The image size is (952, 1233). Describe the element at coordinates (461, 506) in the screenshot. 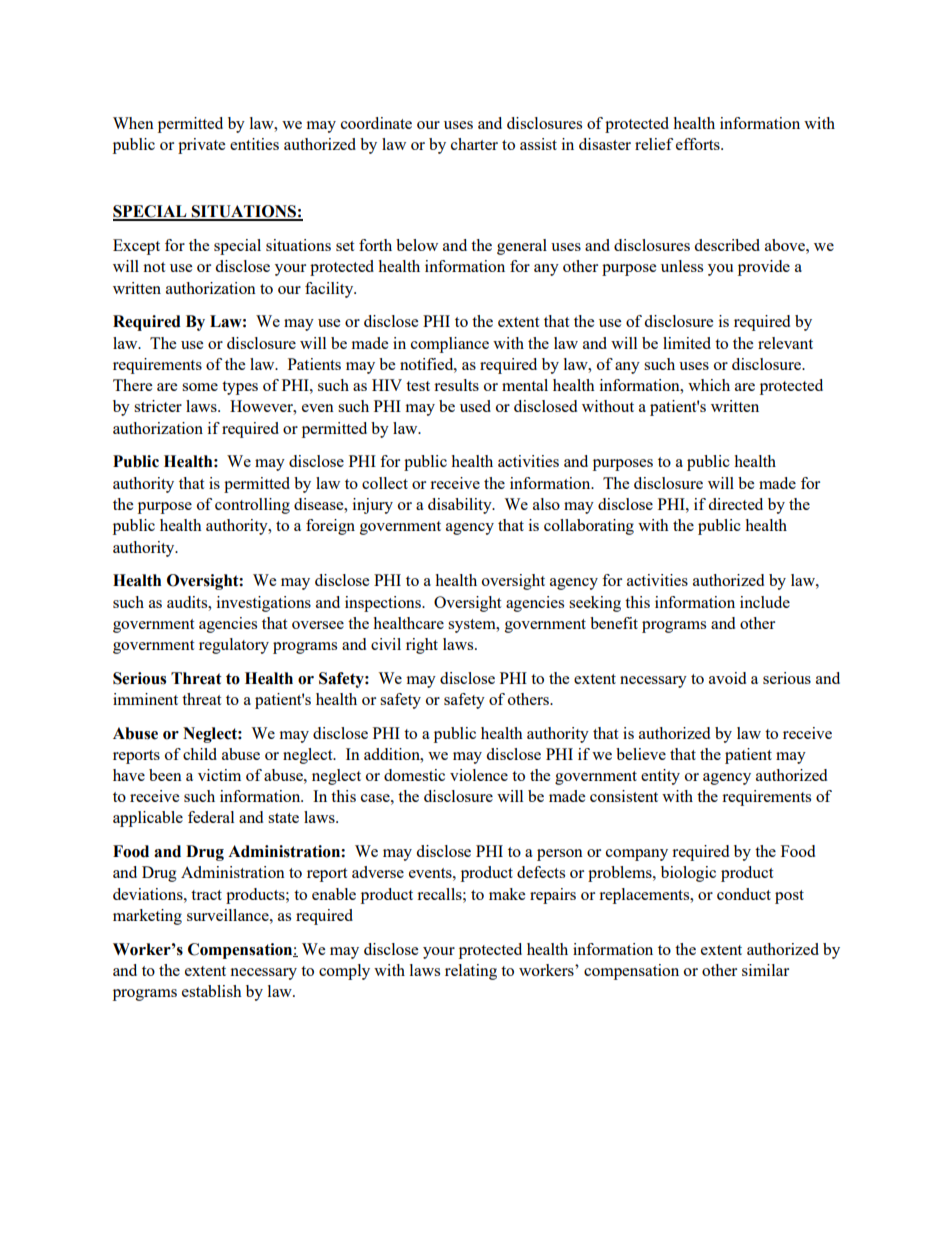

I see `disability` at that location.
